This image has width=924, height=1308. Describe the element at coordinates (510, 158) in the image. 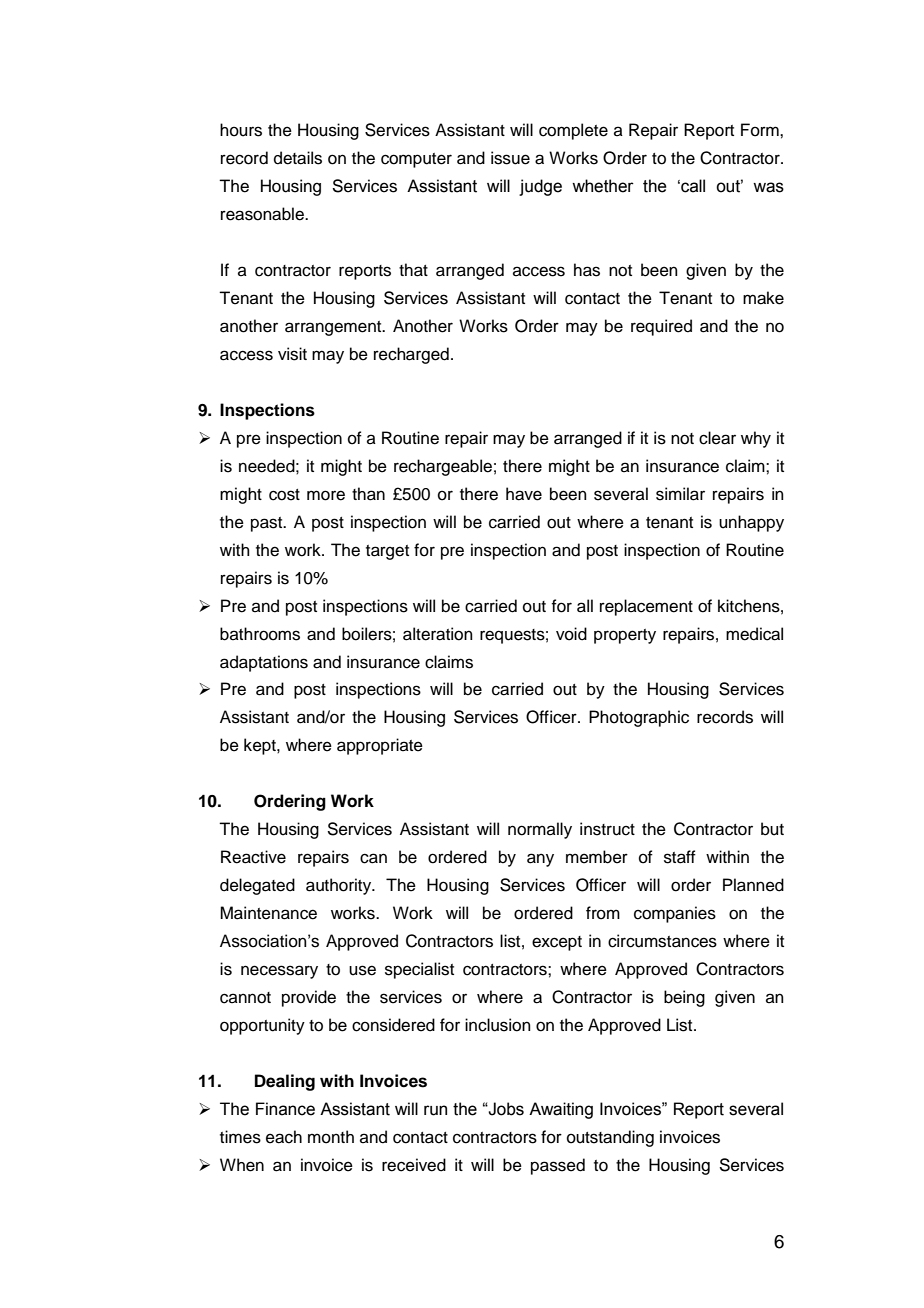

I see `issue` at that location.
